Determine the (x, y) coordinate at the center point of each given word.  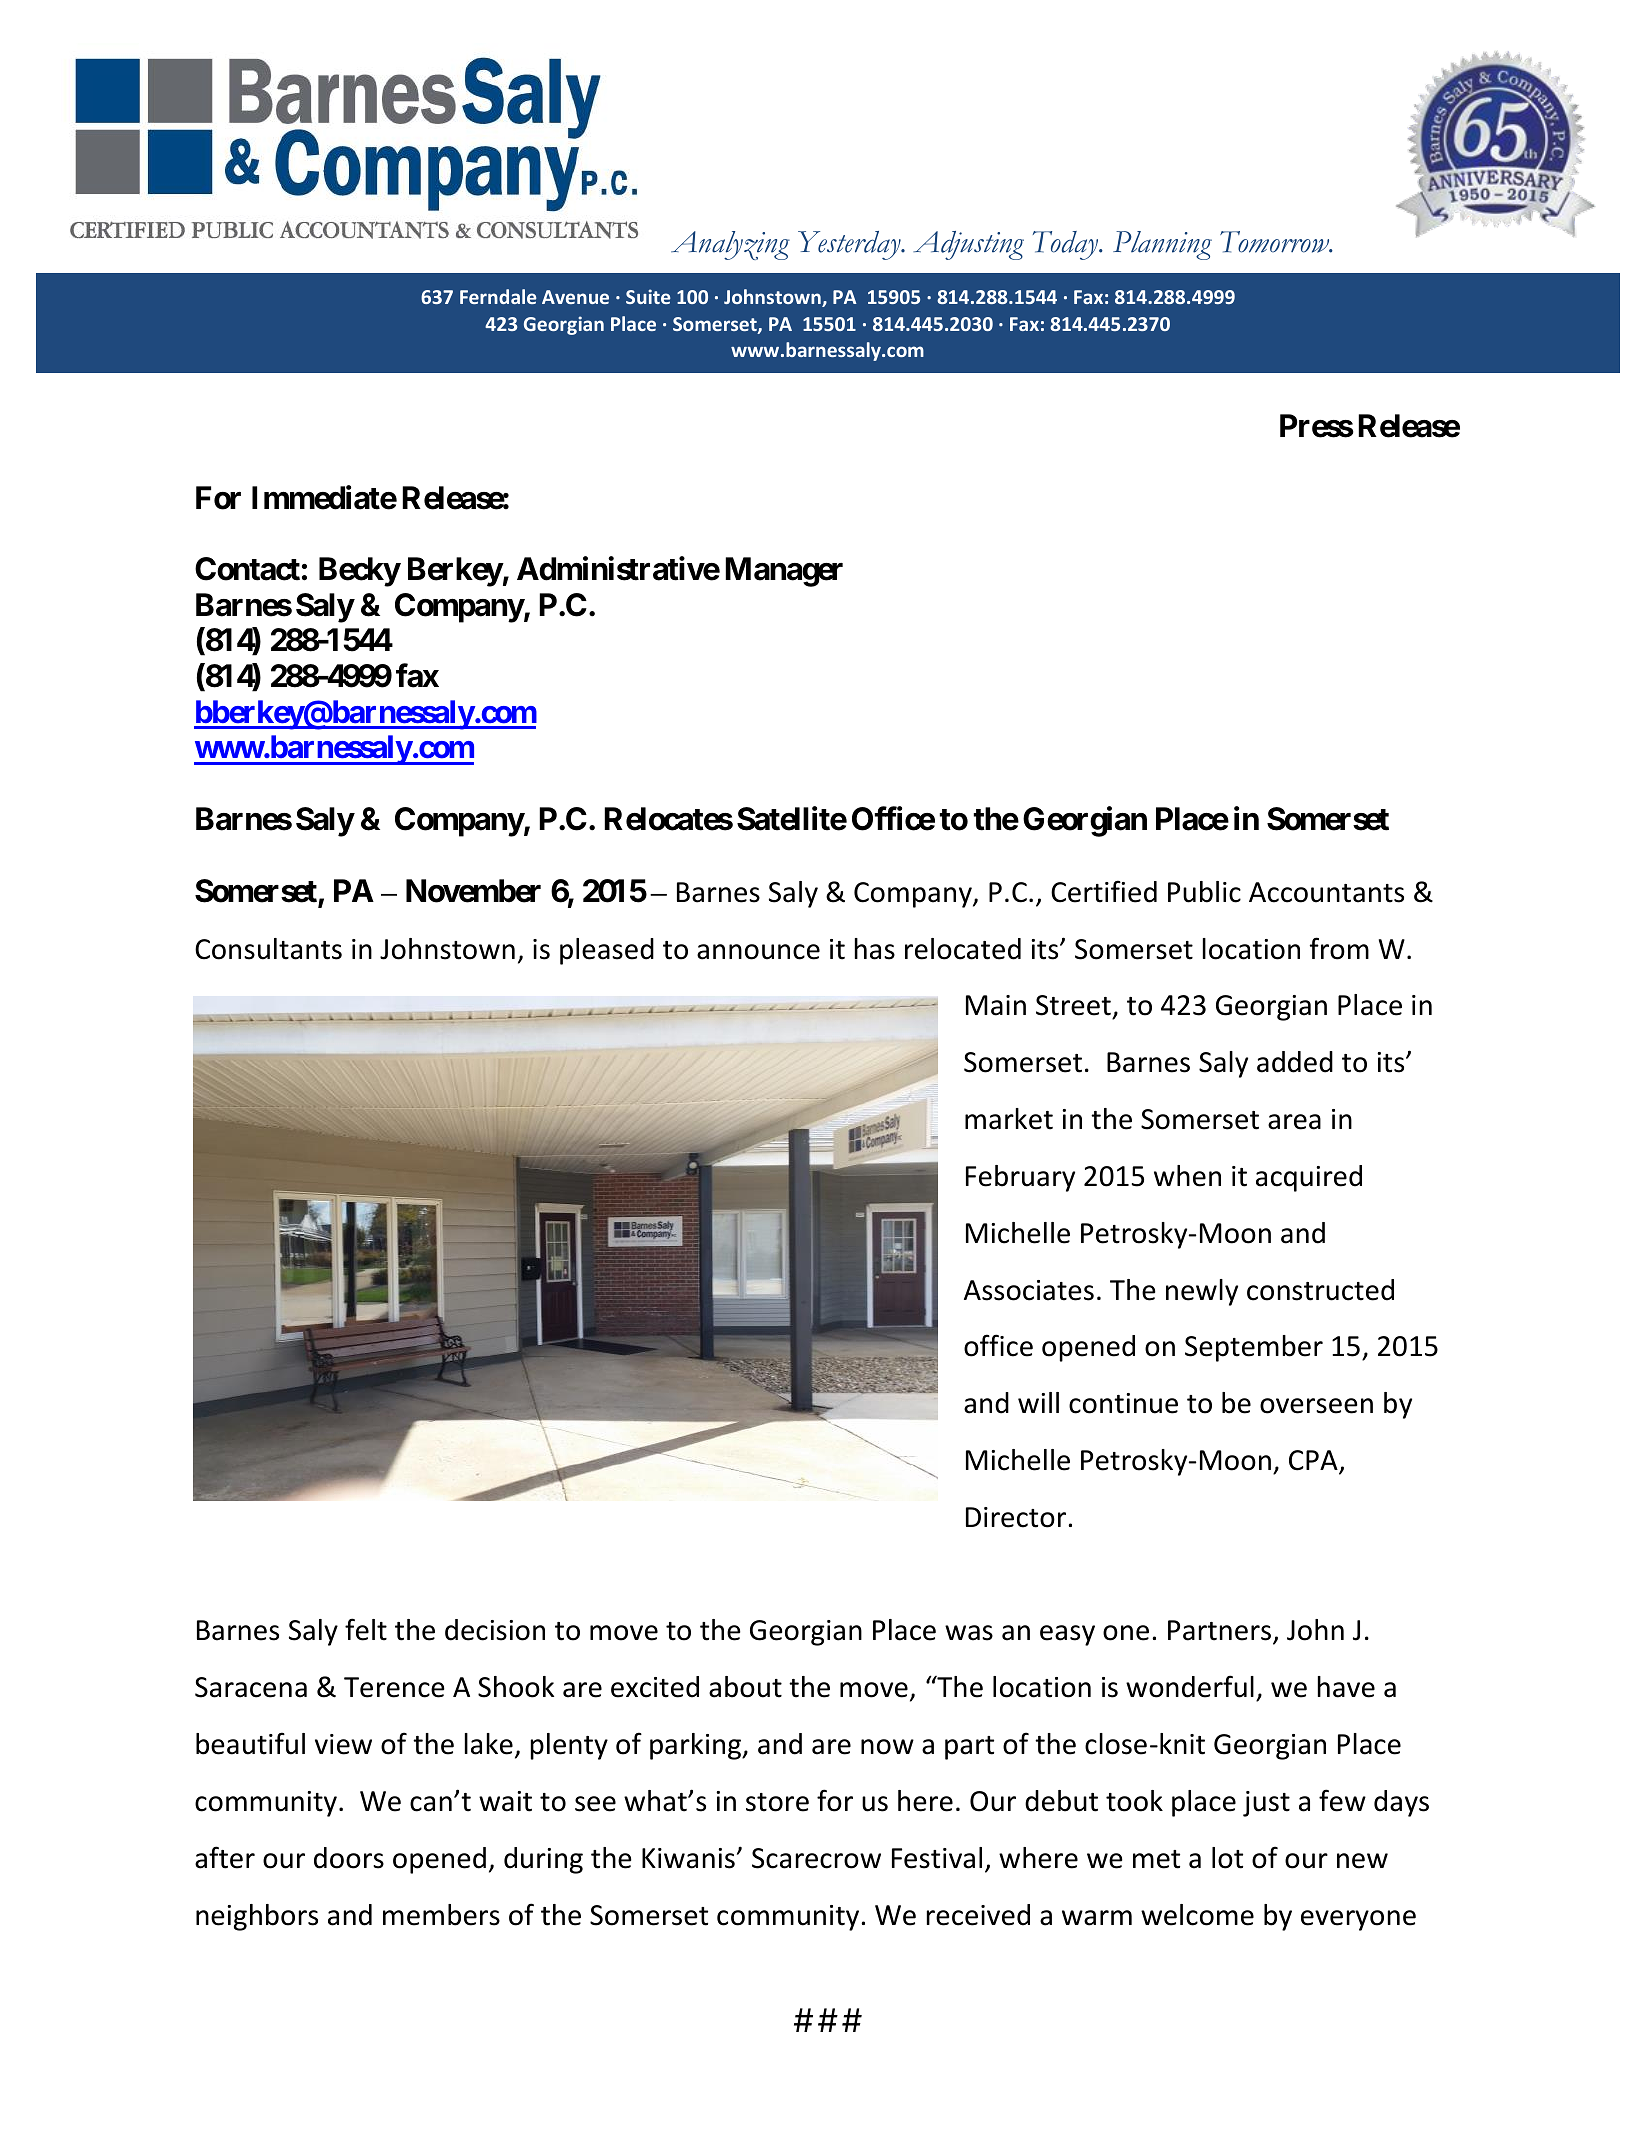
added (1295, 1062)
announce (758, 952)
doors (349, 1858)
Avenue (575, 297)
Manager (784, 572)
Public (1204, 892)
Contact (247, 569)
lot (1227, 1858)
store (777, 1802)
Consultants (268, 949)
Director (1017, 1517)
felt (366, 1629)
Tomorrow (1276, 242)
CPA (1314, 1461)
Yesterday (850, 245)
